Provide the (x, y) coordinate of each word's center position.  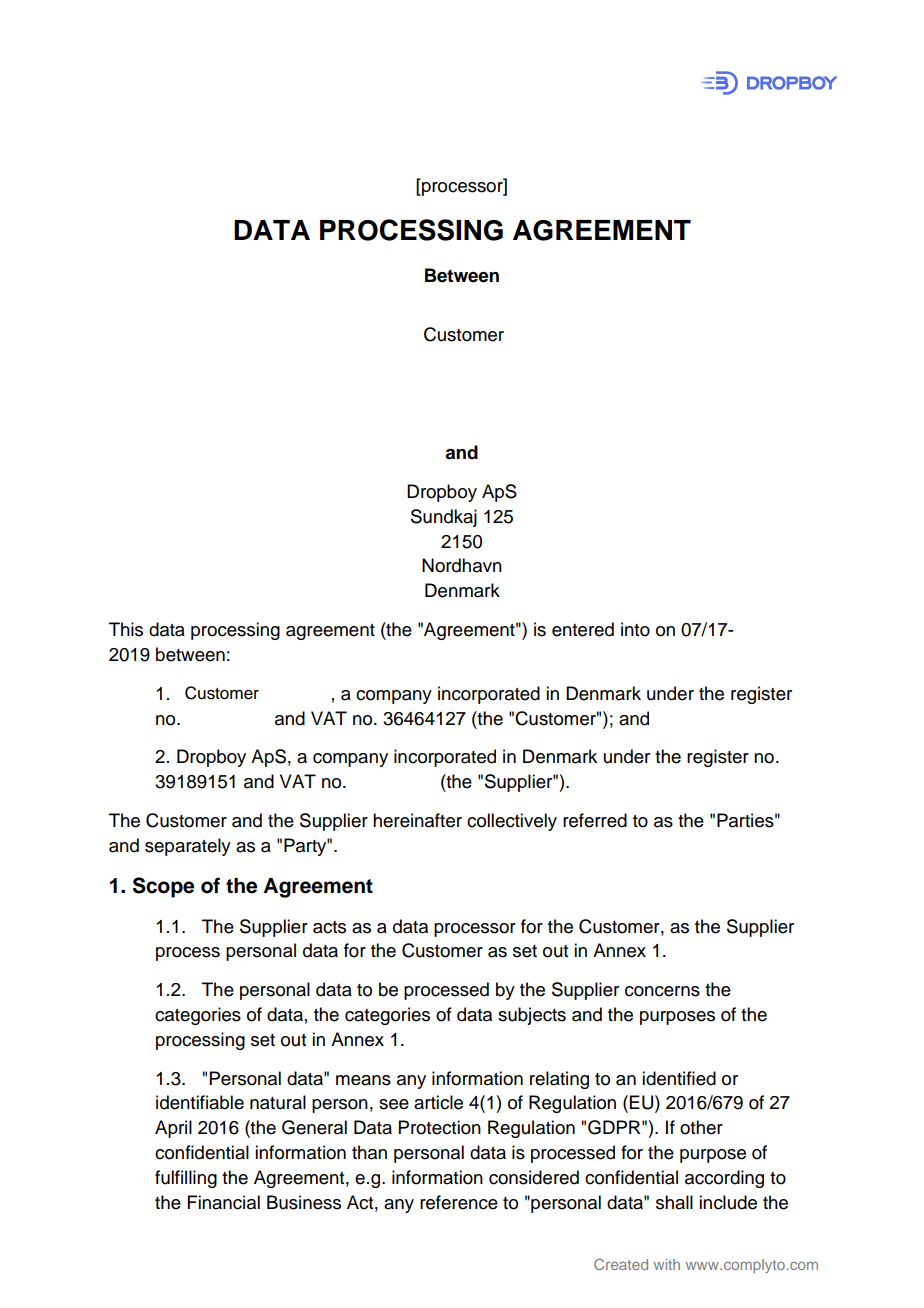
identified (679, 1078)
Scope (163, 887)
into (635, 629)
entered (583, 629)
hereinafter (417, 820)
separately (188, 847)
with (667, 1264)
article (438, 1102)
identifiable (200, 1102)
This (126, 629)
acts (329, 927)
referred (595, 820)
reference (459, 1202)
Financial (224, 1202)
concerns (662, 991)
